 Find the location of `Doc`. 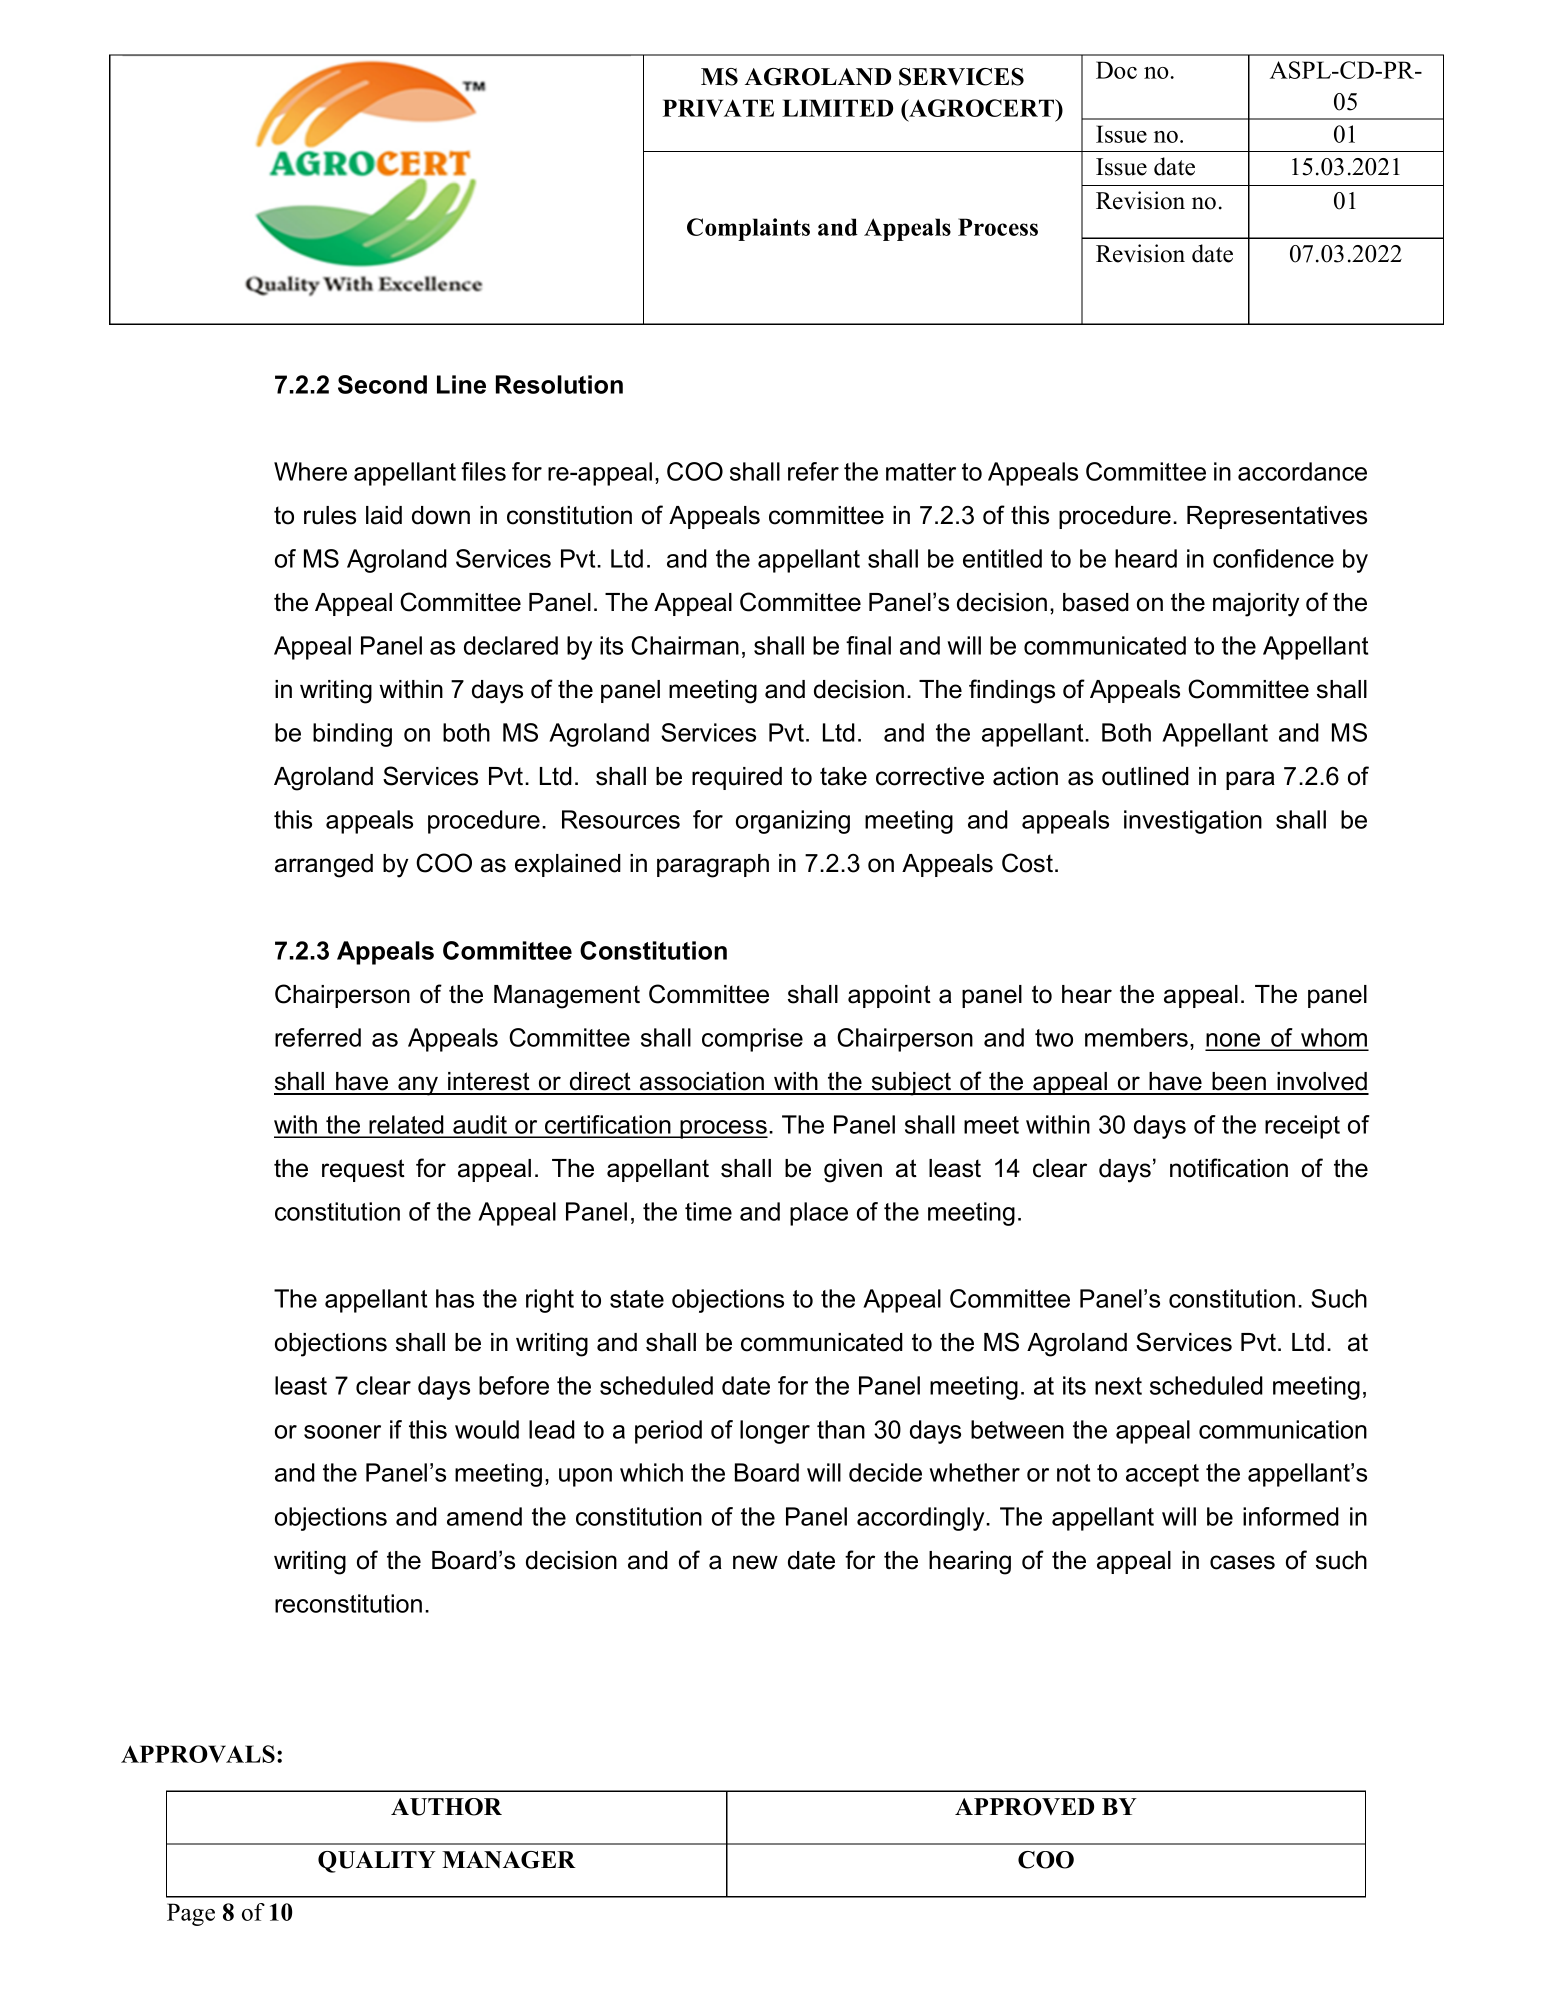

Doc is located at coordinates (1116, 70).
